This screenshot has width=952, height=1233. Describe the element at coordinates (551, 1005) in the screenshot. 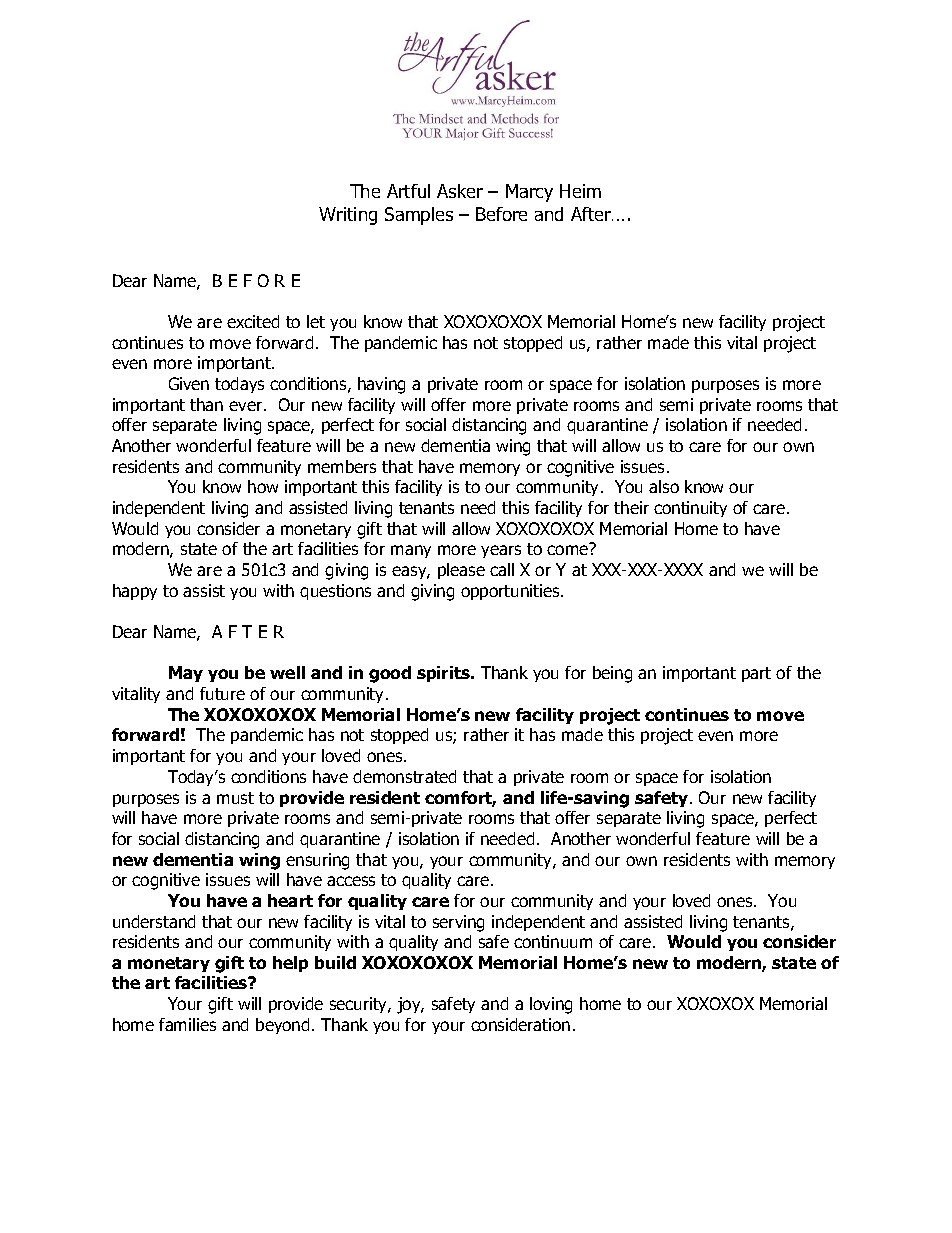

I see `loving` at that location.
